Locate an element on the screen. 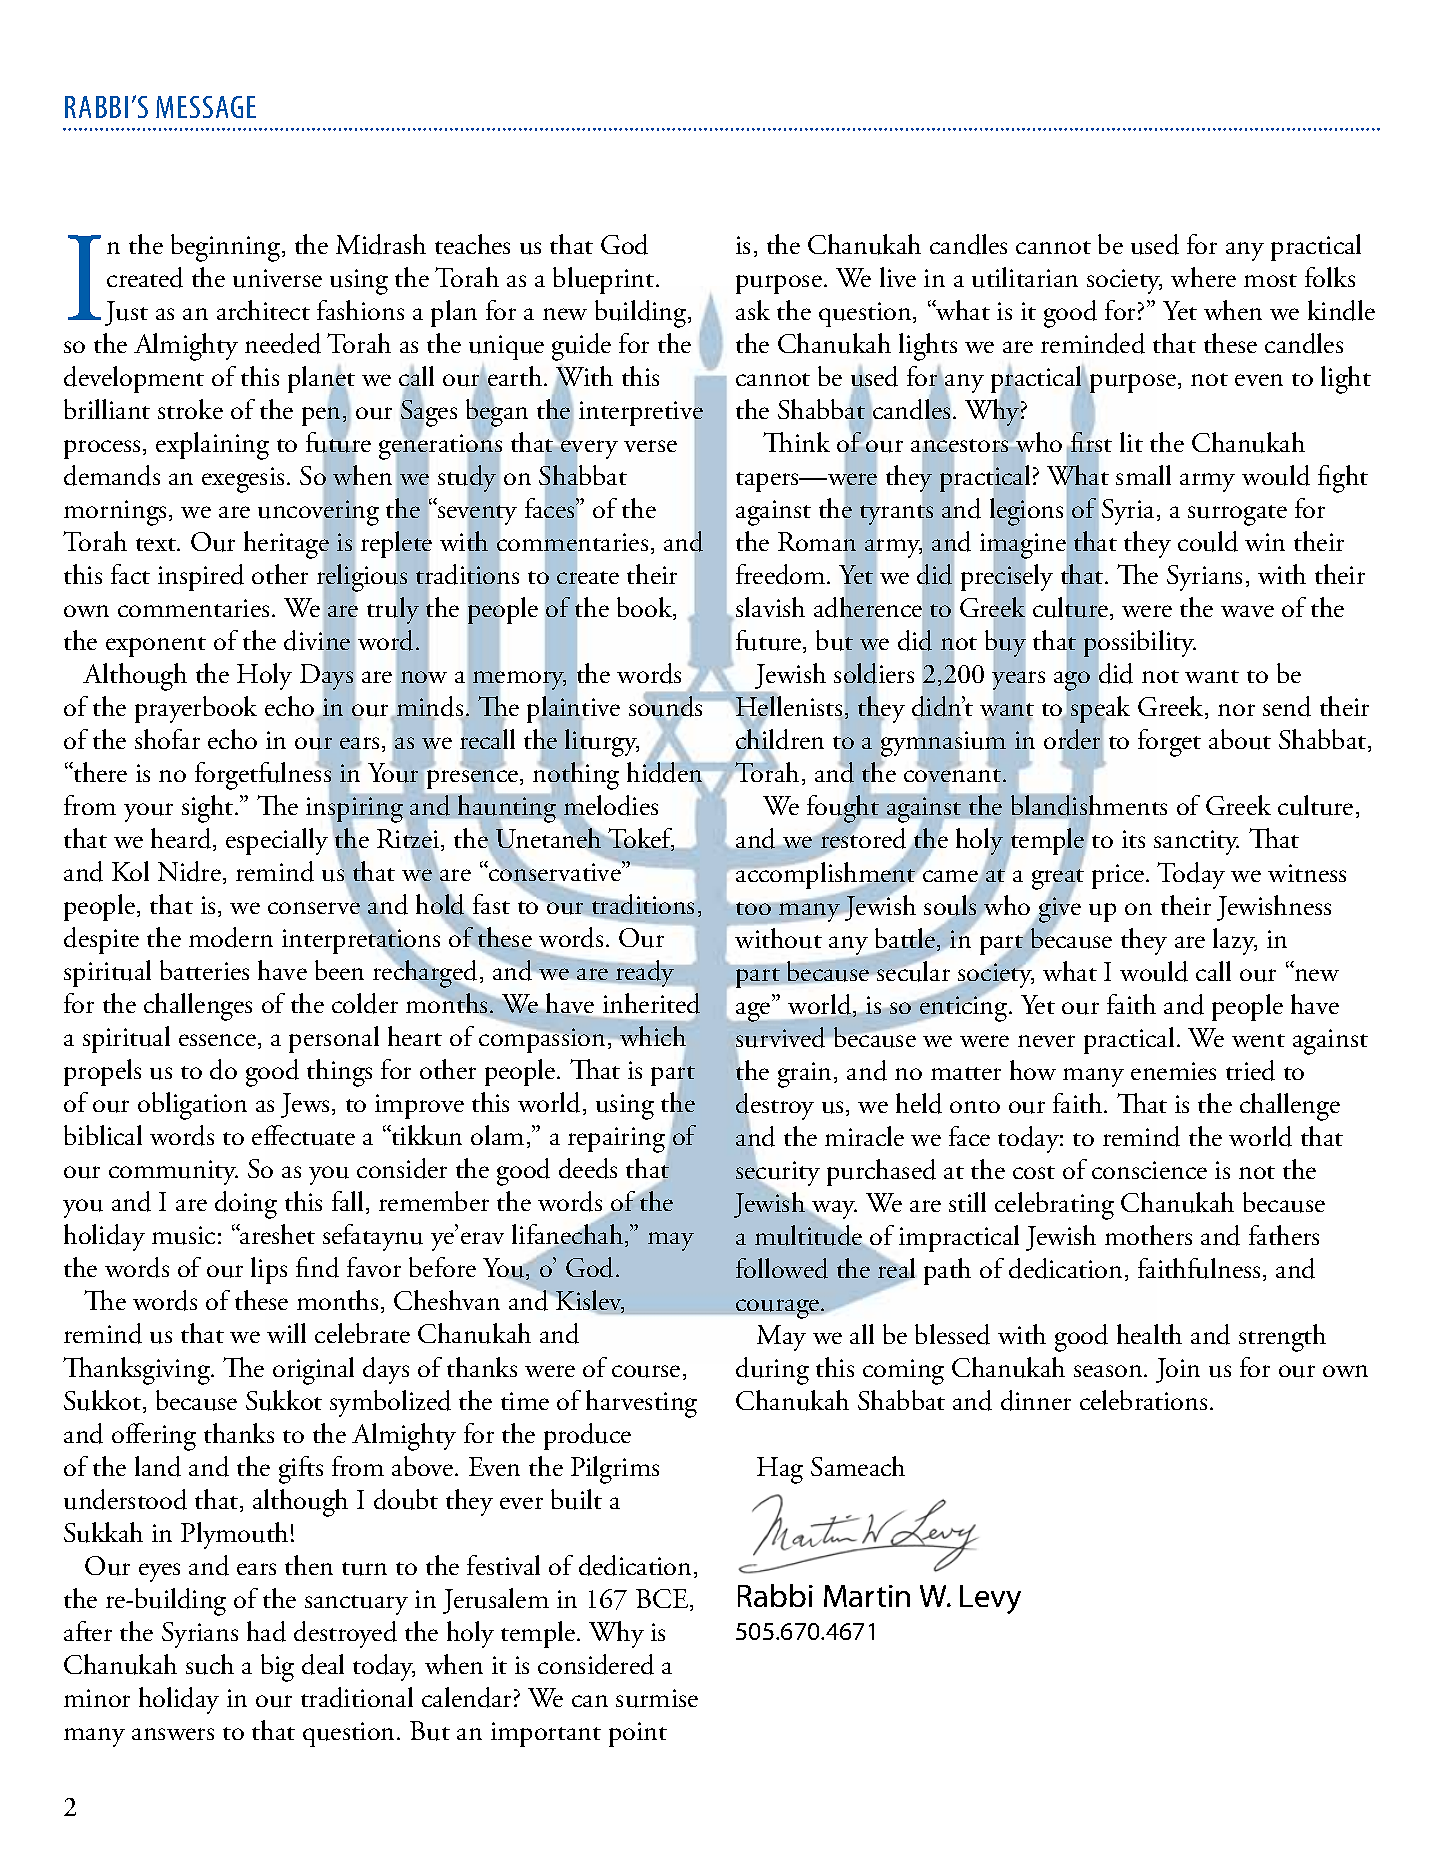  blueprint is located at coordinates (605, 280).
